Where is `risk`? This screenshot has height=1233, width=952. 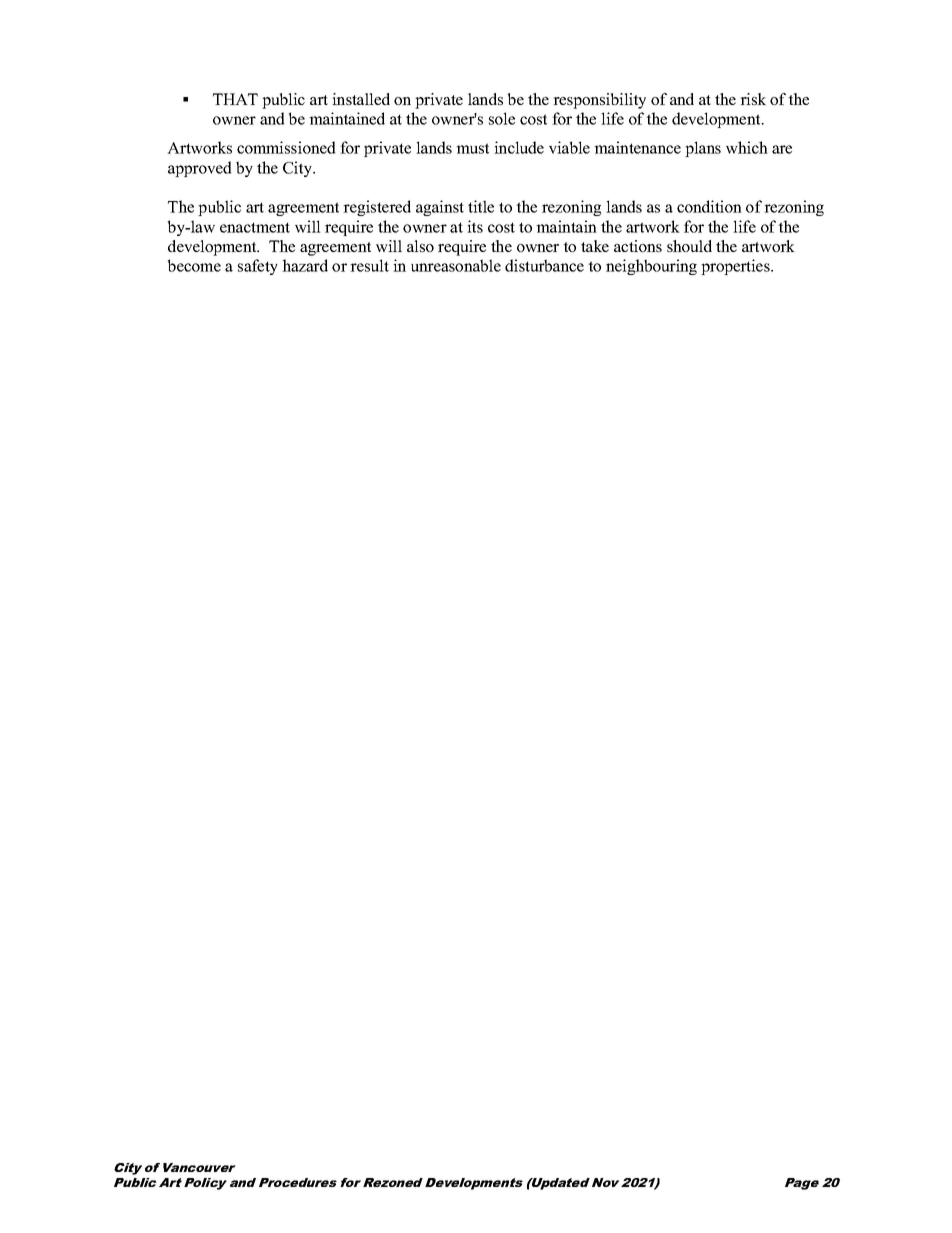
risk is located at coordinates (753, 99).
